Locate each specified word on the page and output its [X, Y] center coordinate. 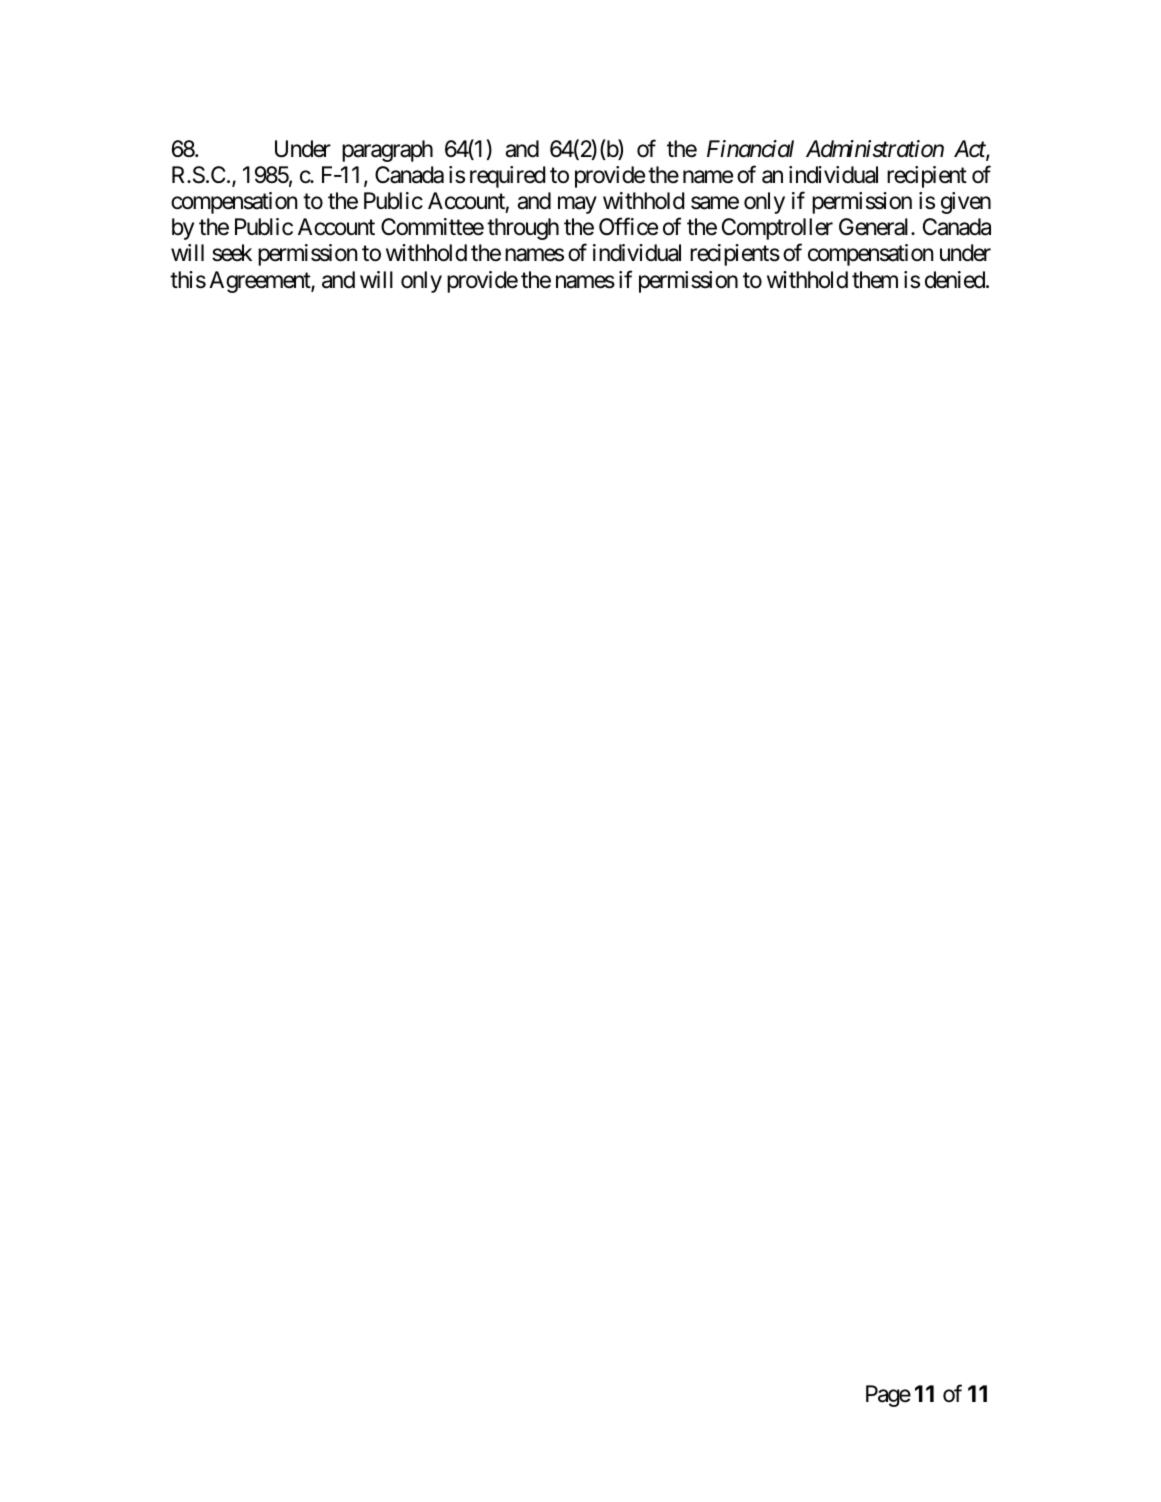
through [523, 229]
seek [232, 253]
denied [956, 280]
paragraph [387, 151]
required [507, 177]
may [577, 205]
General [875, 227]
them [875, 280]
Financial [750, 149]
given [966, 203]
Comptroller [777, 229]
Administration [875, 149]
